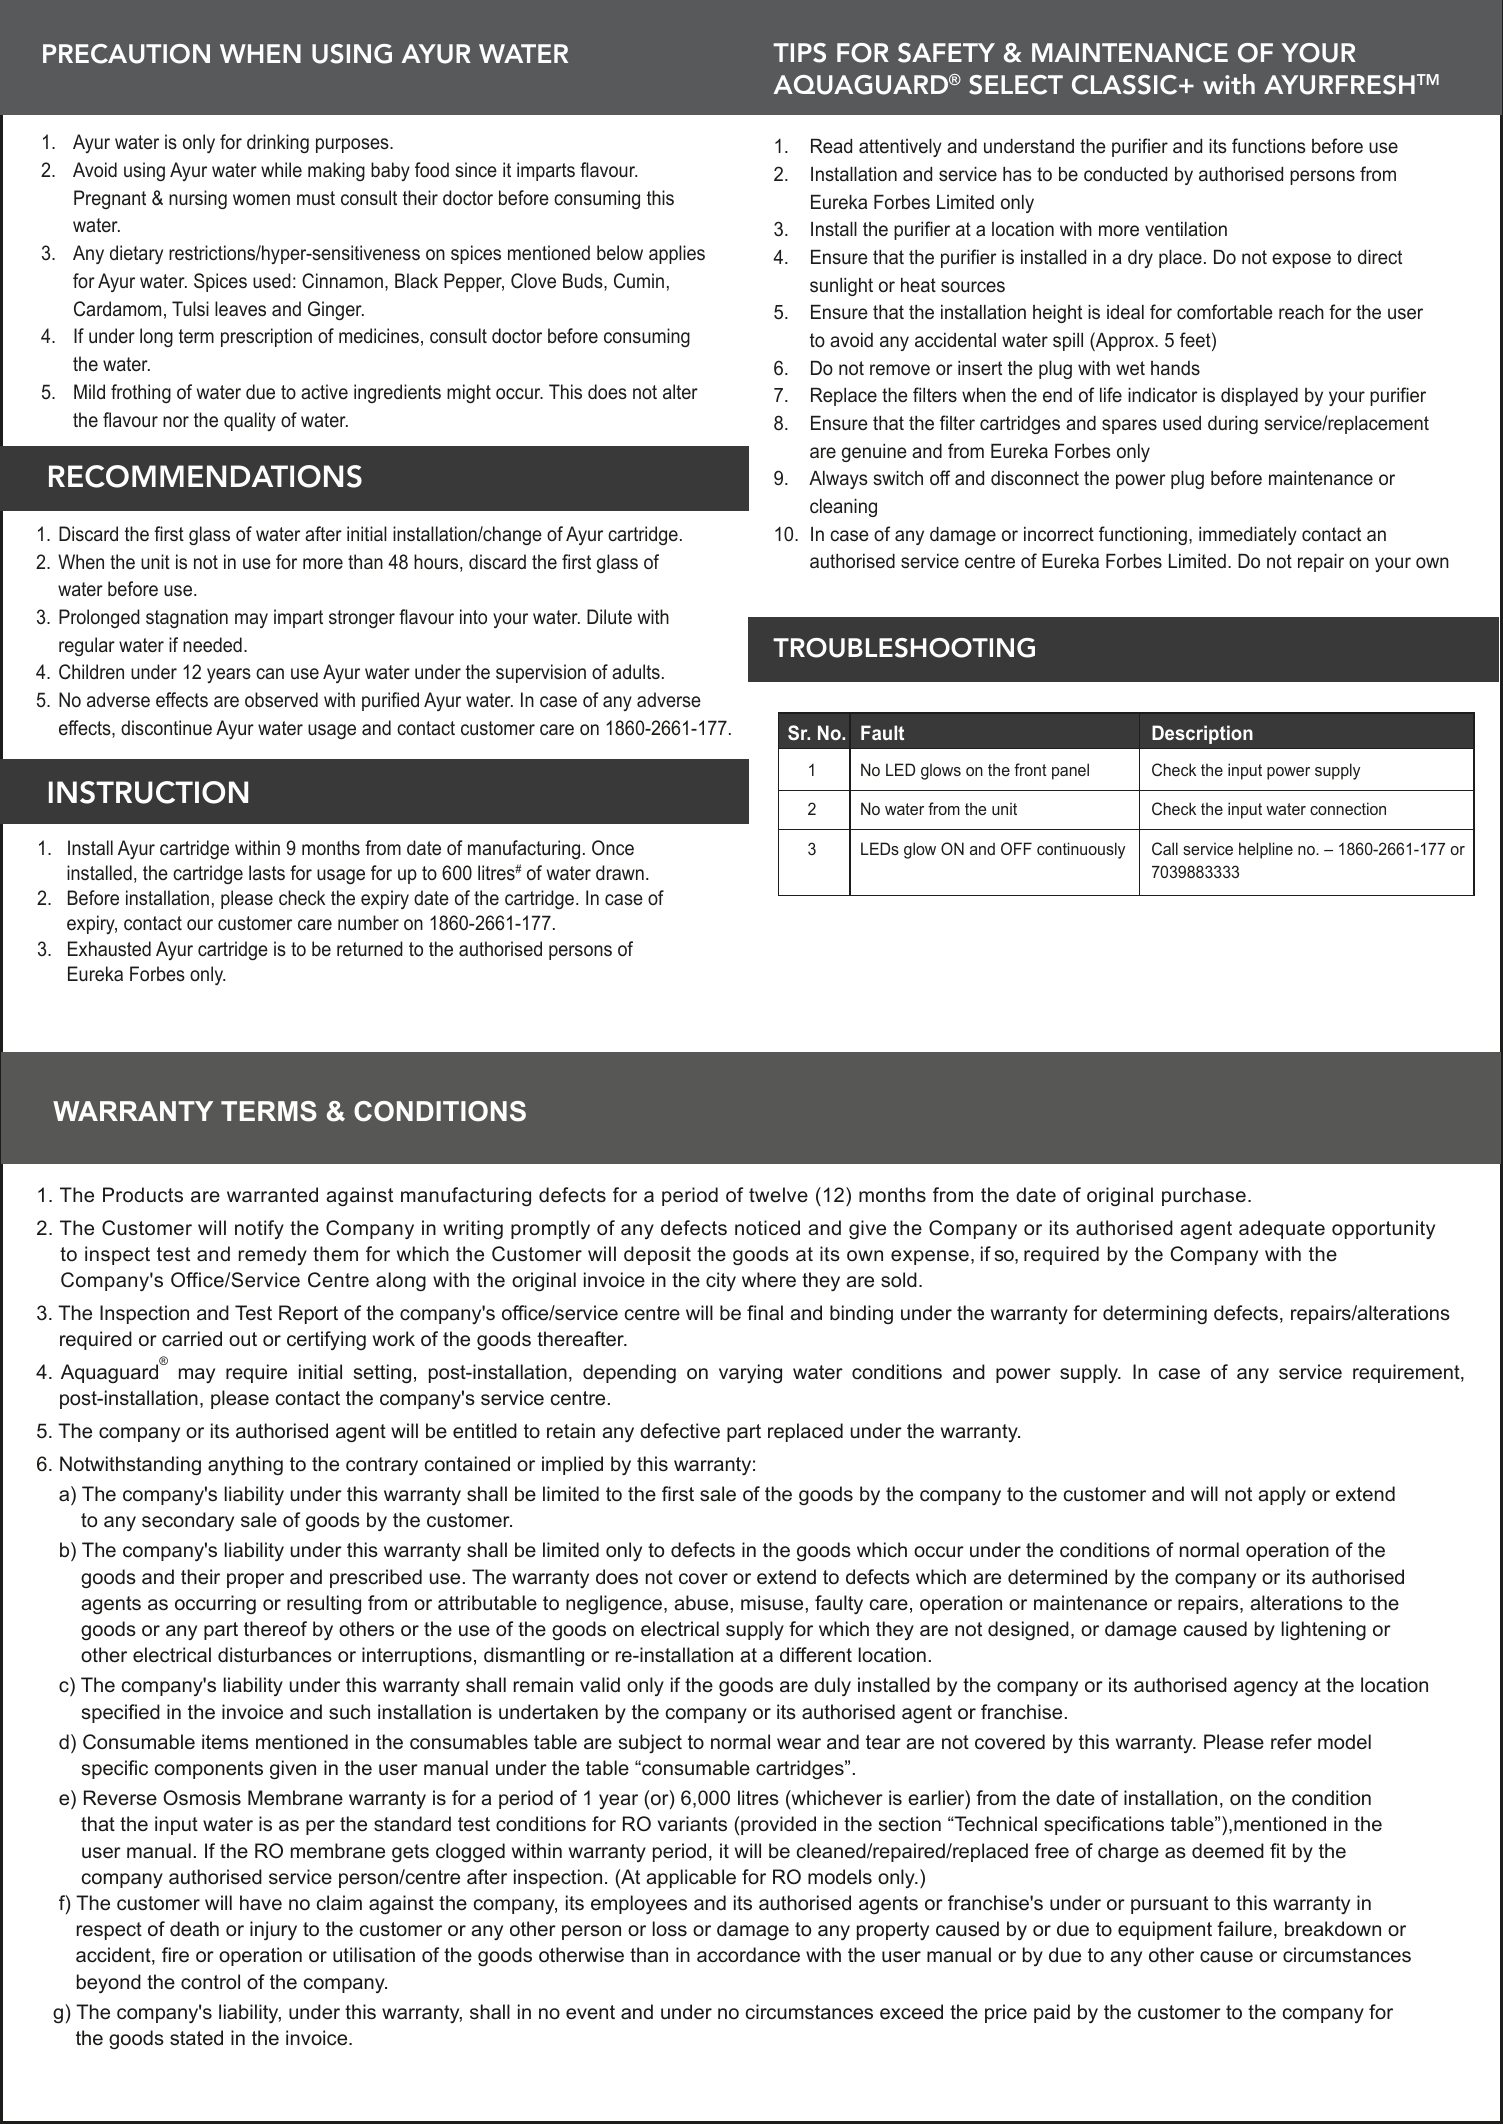  What do you see at coordinates (210, 1982) in the page?
I see `control` at bounding box center [210, 1982].
